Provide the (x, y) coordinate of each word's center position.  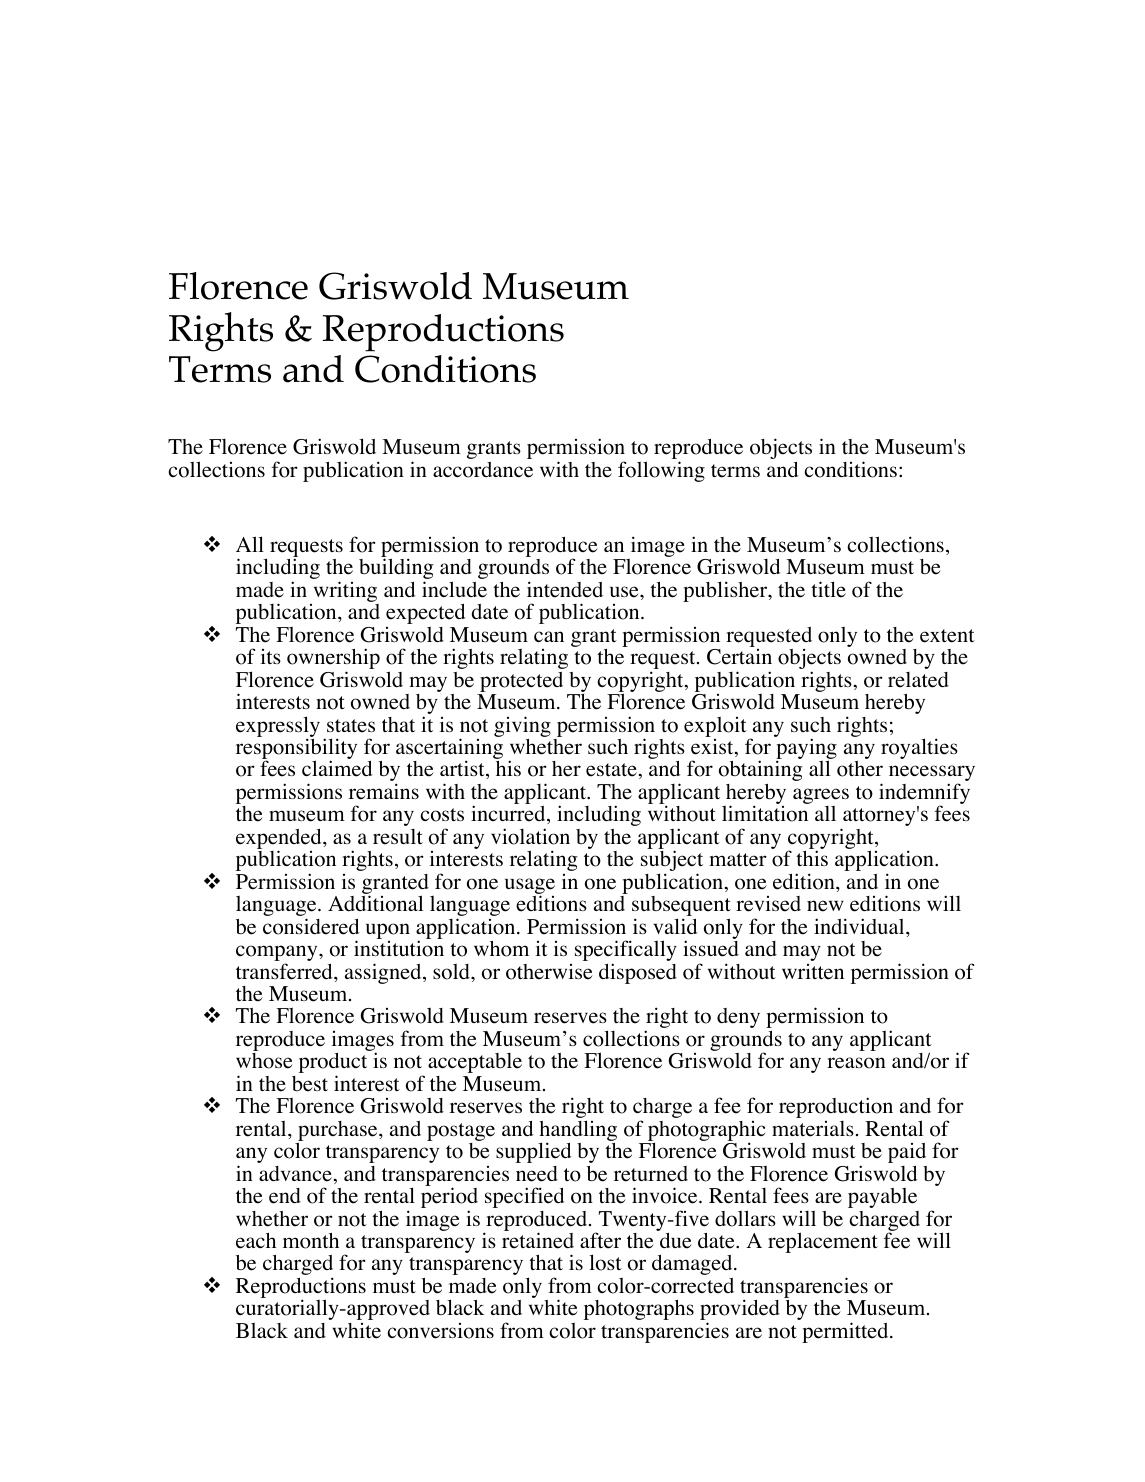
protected (521, 682)
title (828, 589)
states (351, 726)
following (661, 471)
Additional (375, 903)
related (918, 680)
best (310, 1084)
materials (813, 1129)
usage (530, 887)
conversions (440, 1331)
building (396, 570)
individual (860, 926)
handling (577, 1132)
